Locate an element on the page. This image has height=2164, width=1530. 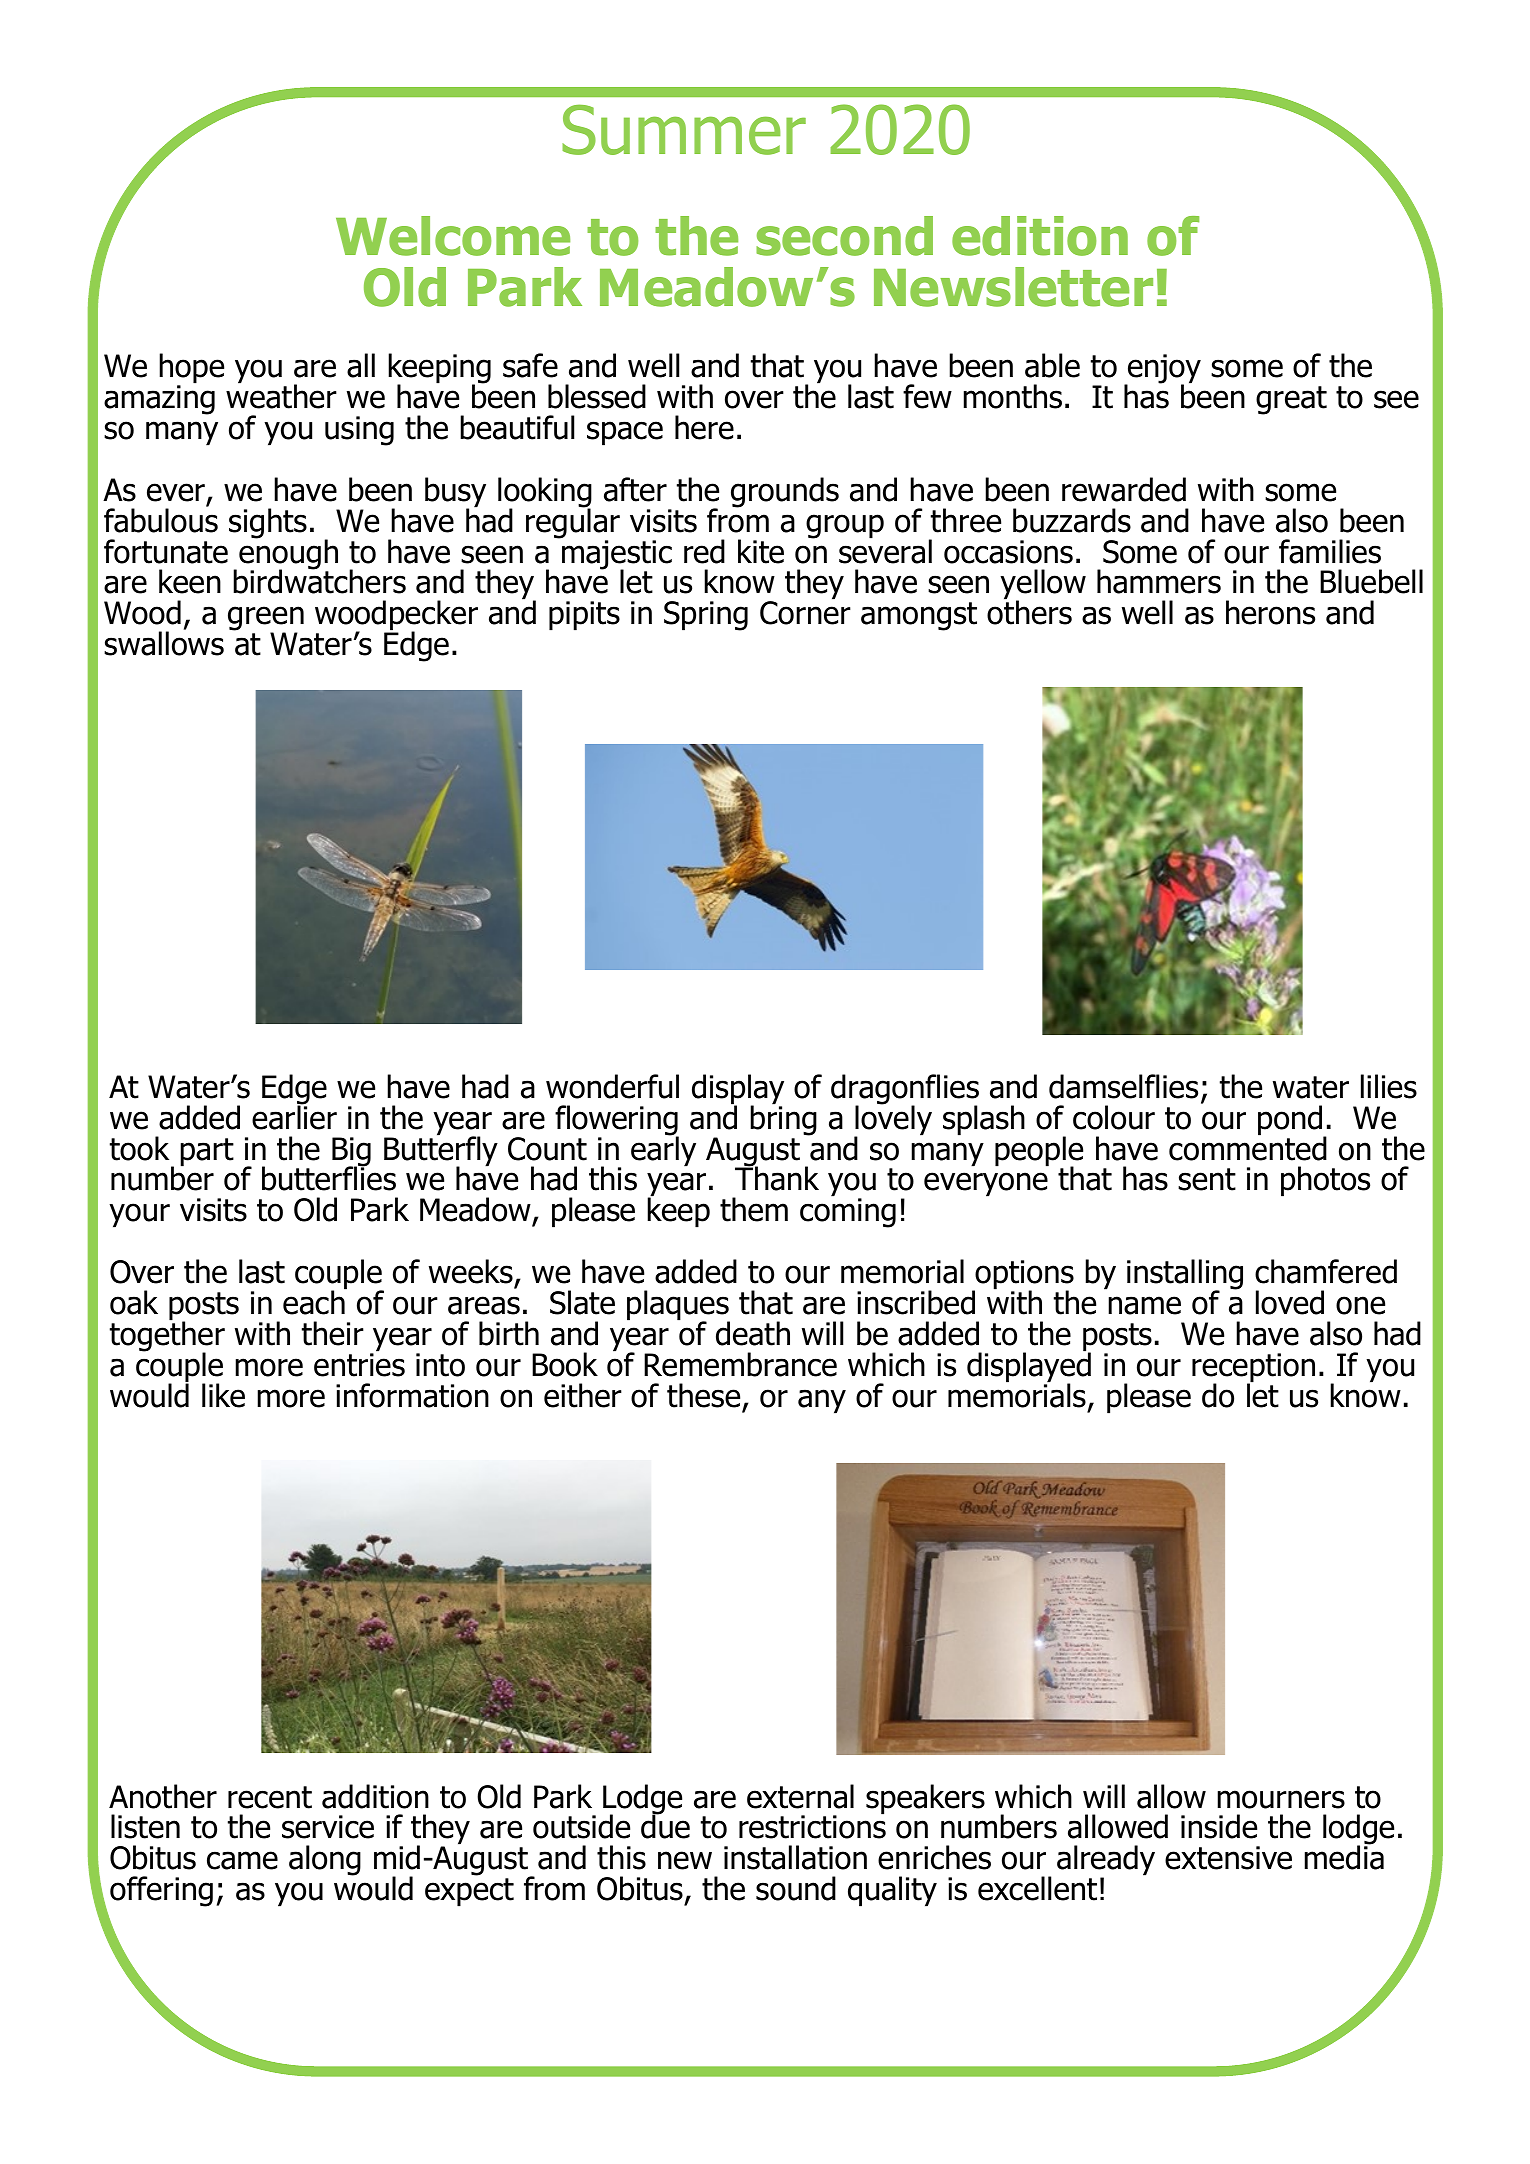
herons is located at coordinates (1270, 612).
